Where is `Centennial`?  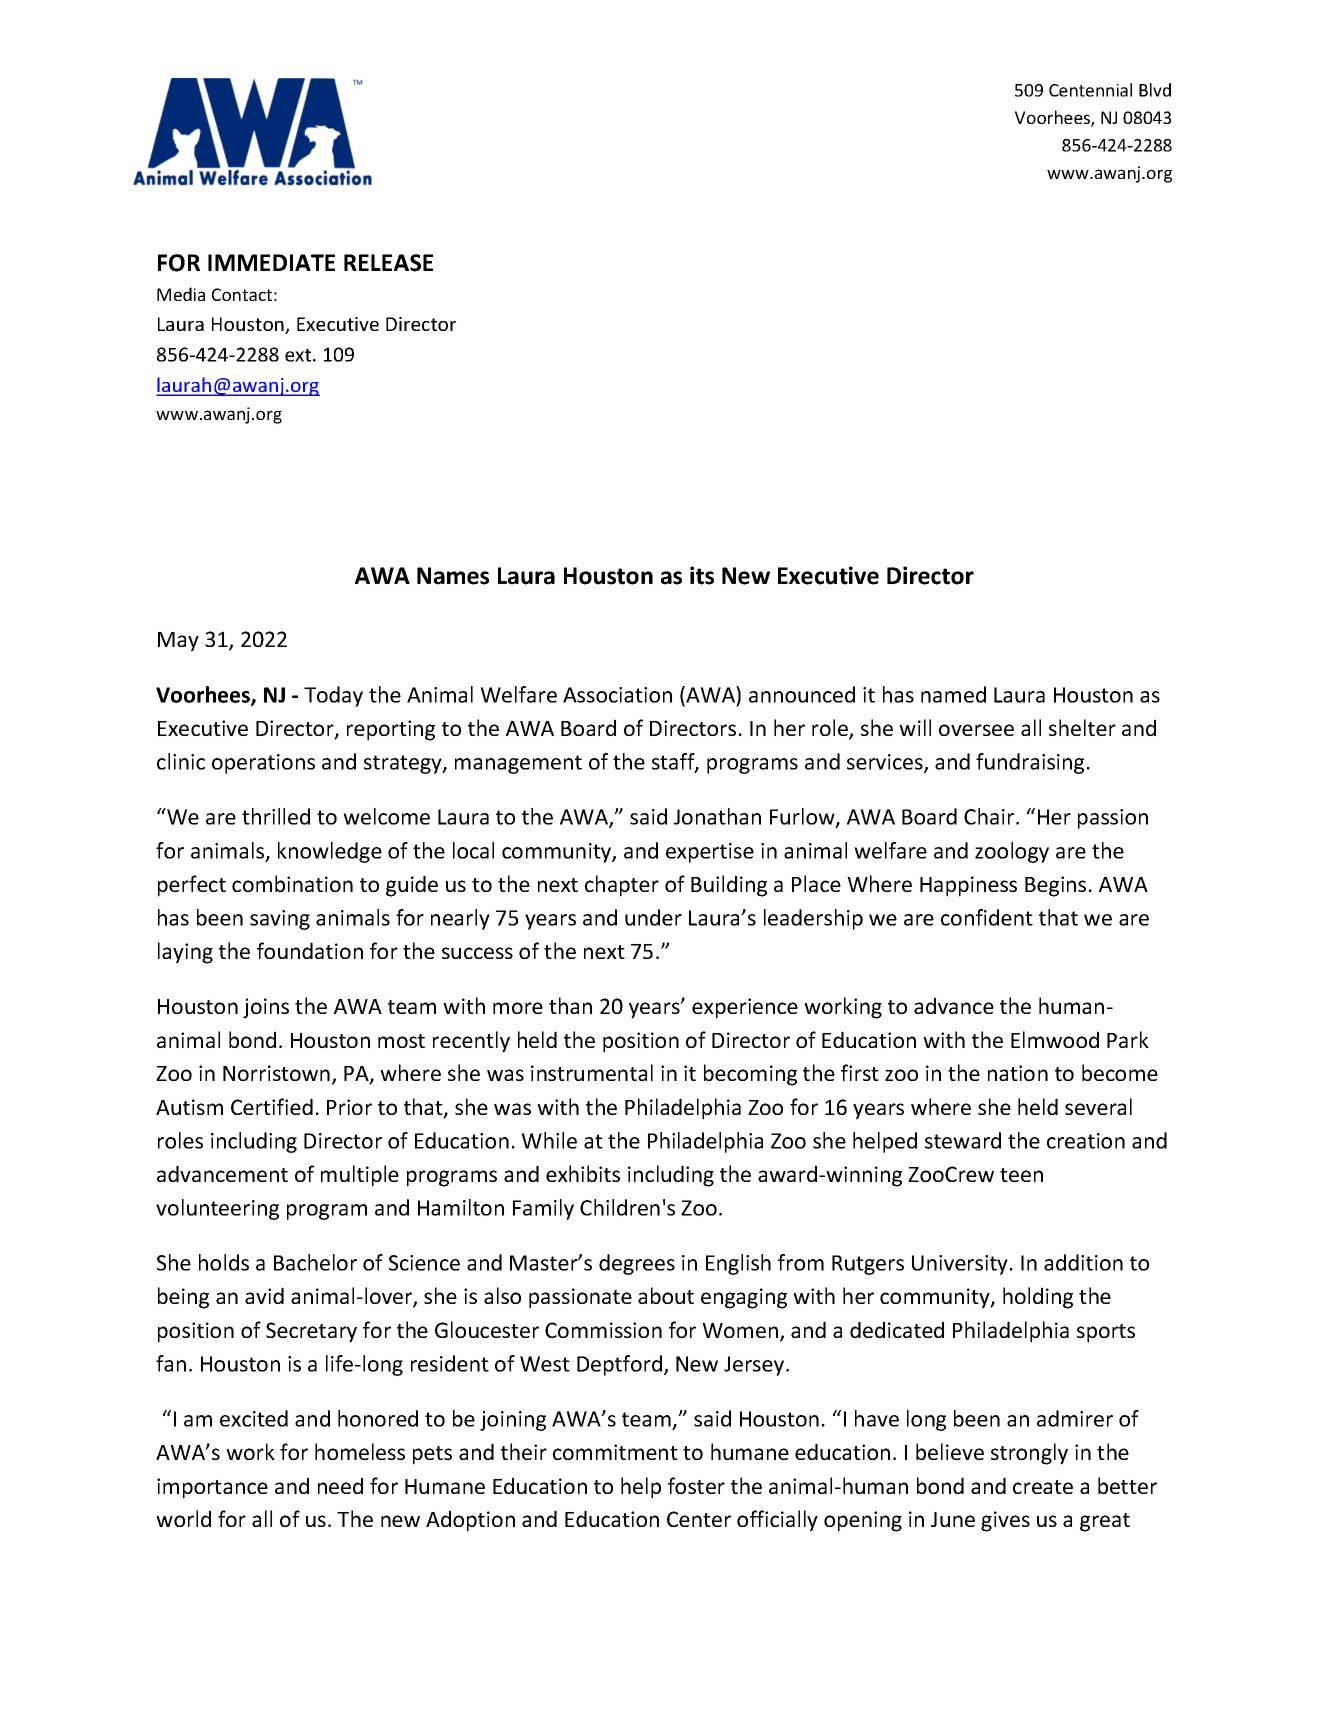 Centennial is located at coordinates (1090, 90).
